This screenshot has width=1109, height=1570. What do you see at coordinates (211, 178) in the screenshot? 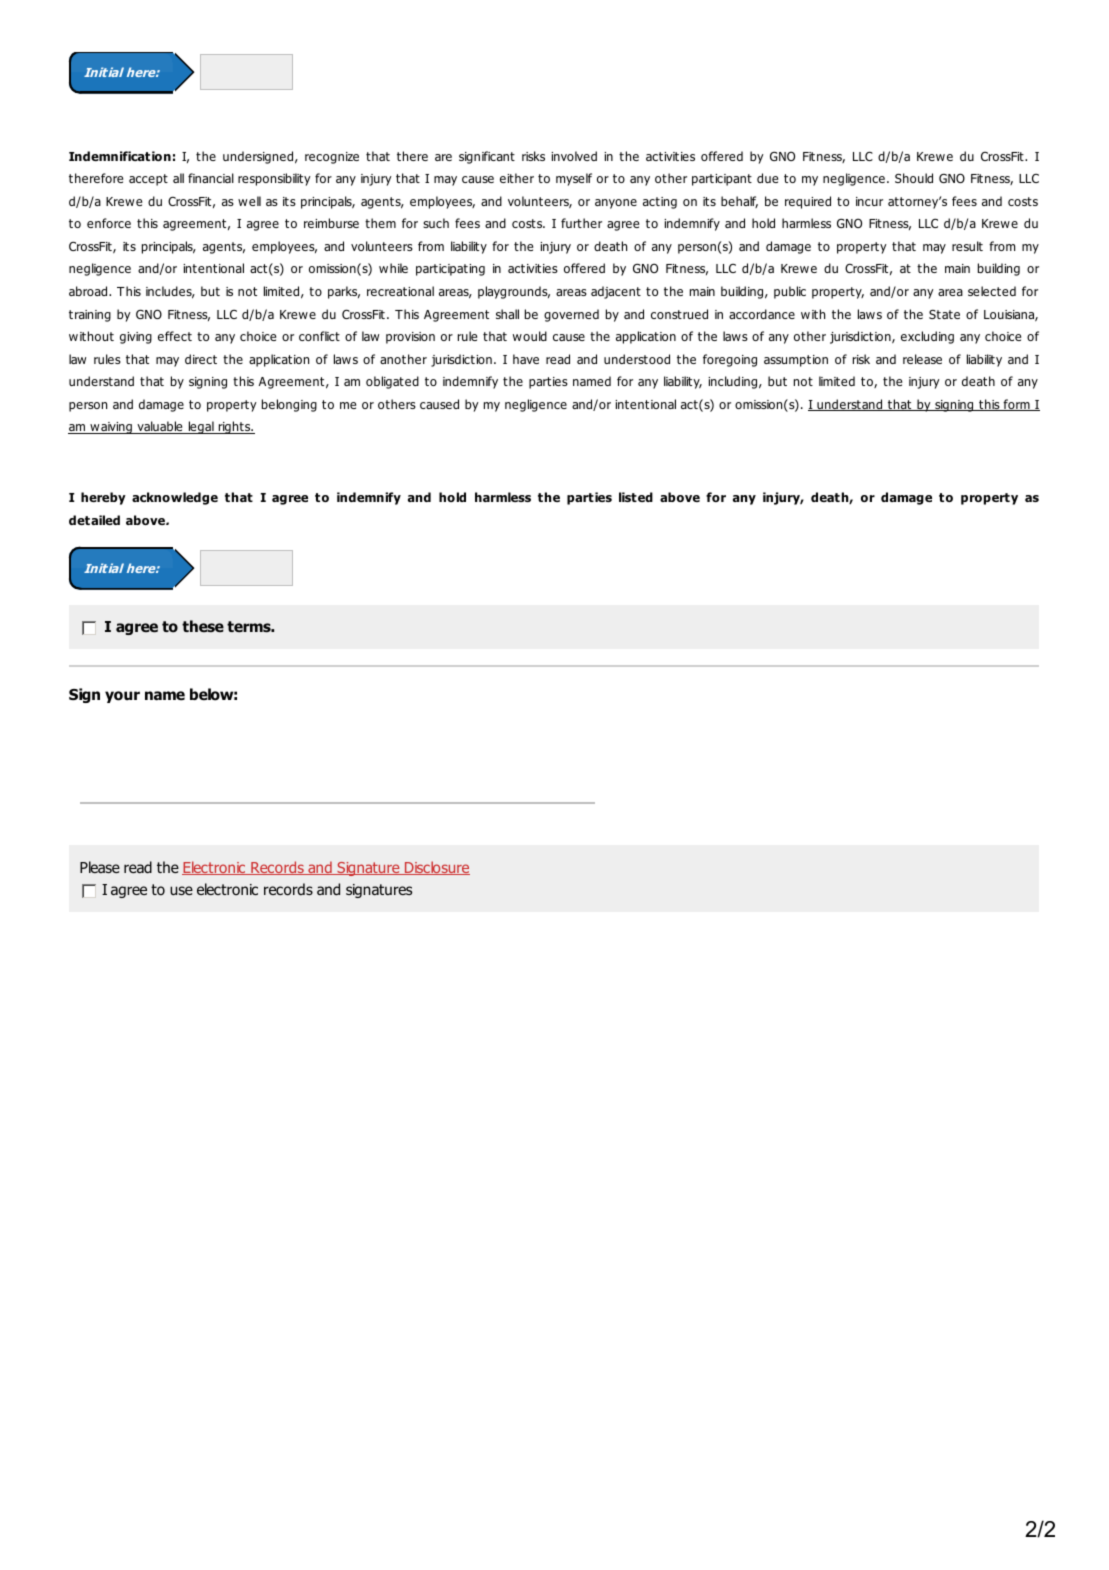
I see `financial` at bounding box center [211, 178].
